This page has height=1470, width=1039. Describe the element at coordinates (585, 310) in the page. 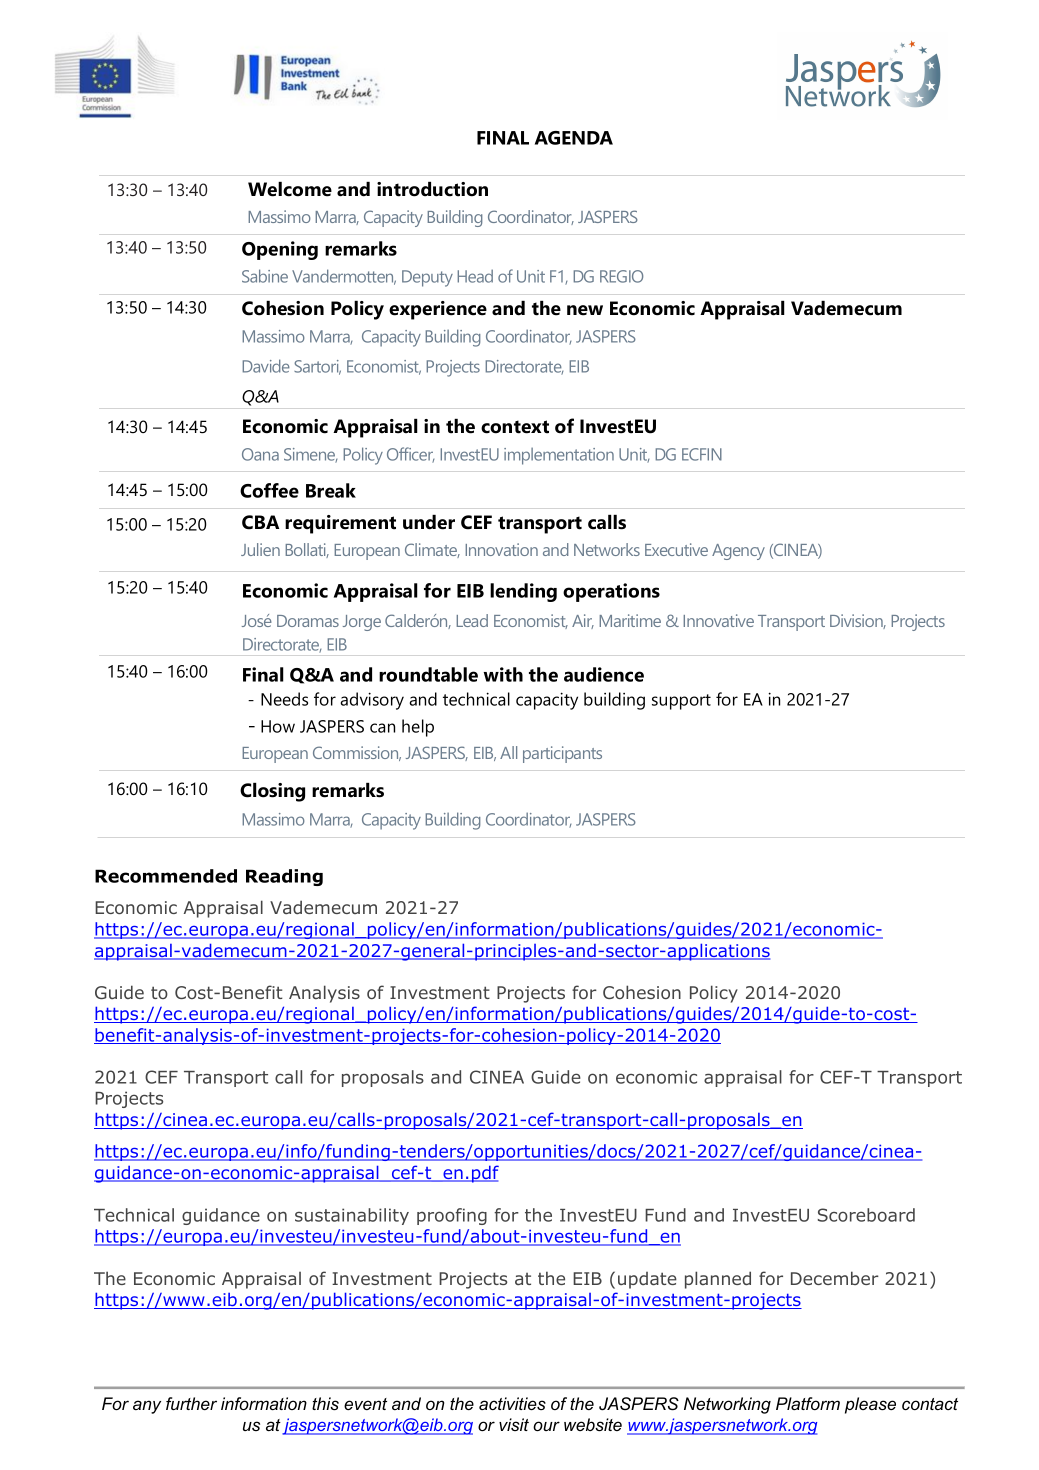

I see `new` at that location.
